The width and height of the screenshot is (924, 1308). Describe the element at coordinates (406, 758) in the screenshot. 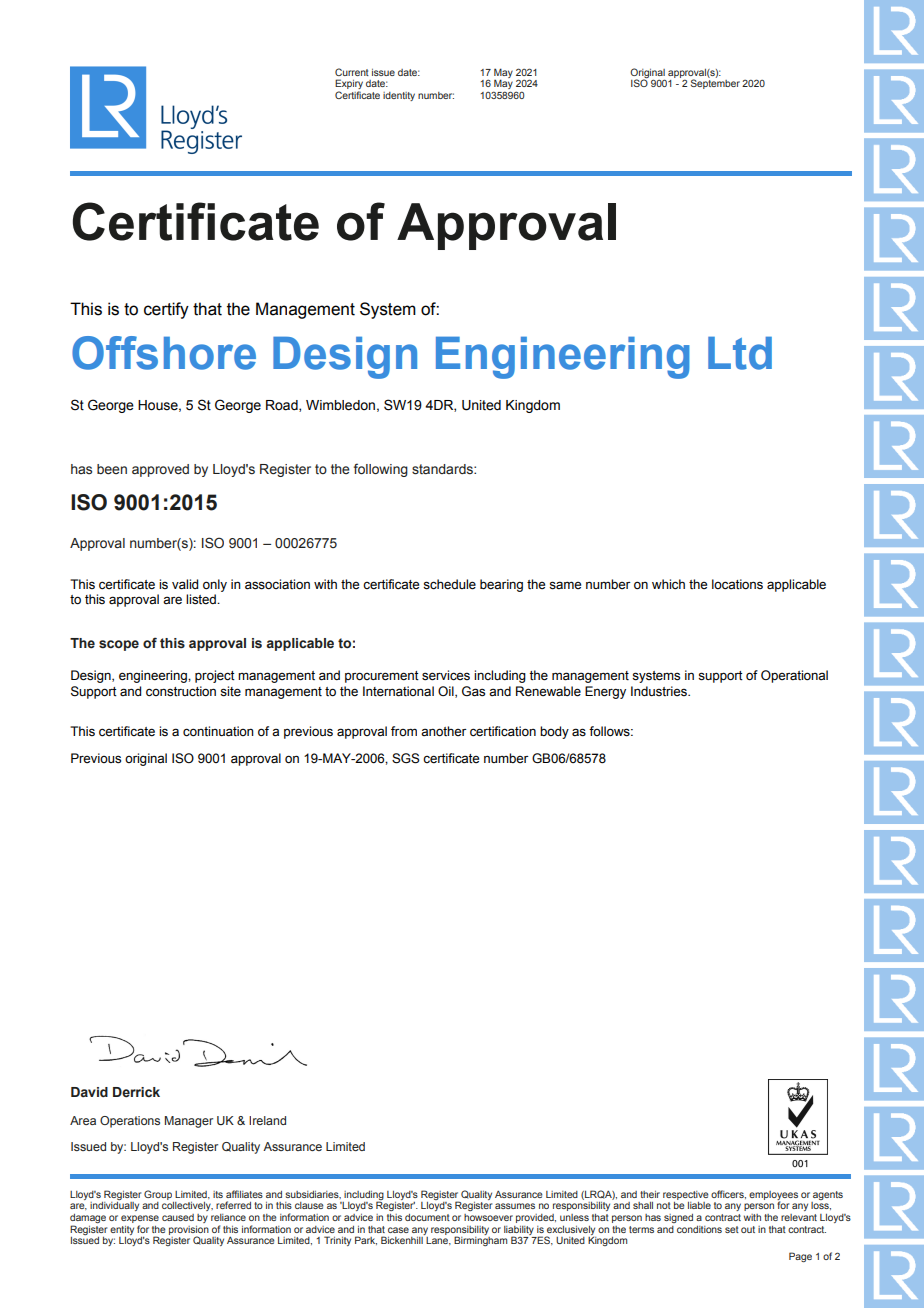

I see `SGS` at that location.
